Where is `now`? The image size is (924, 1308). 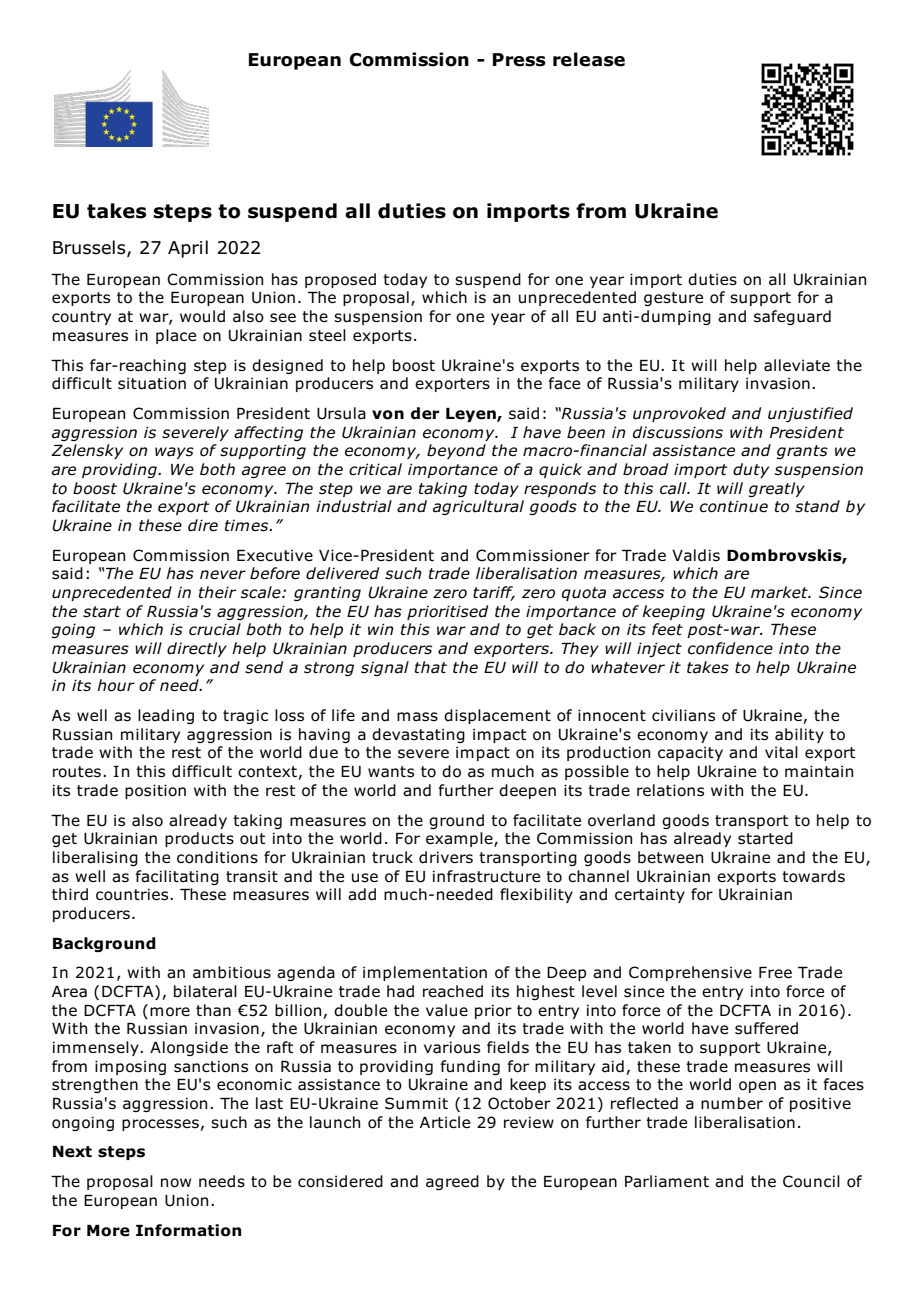
now is located at coordinates (176, 1183).
